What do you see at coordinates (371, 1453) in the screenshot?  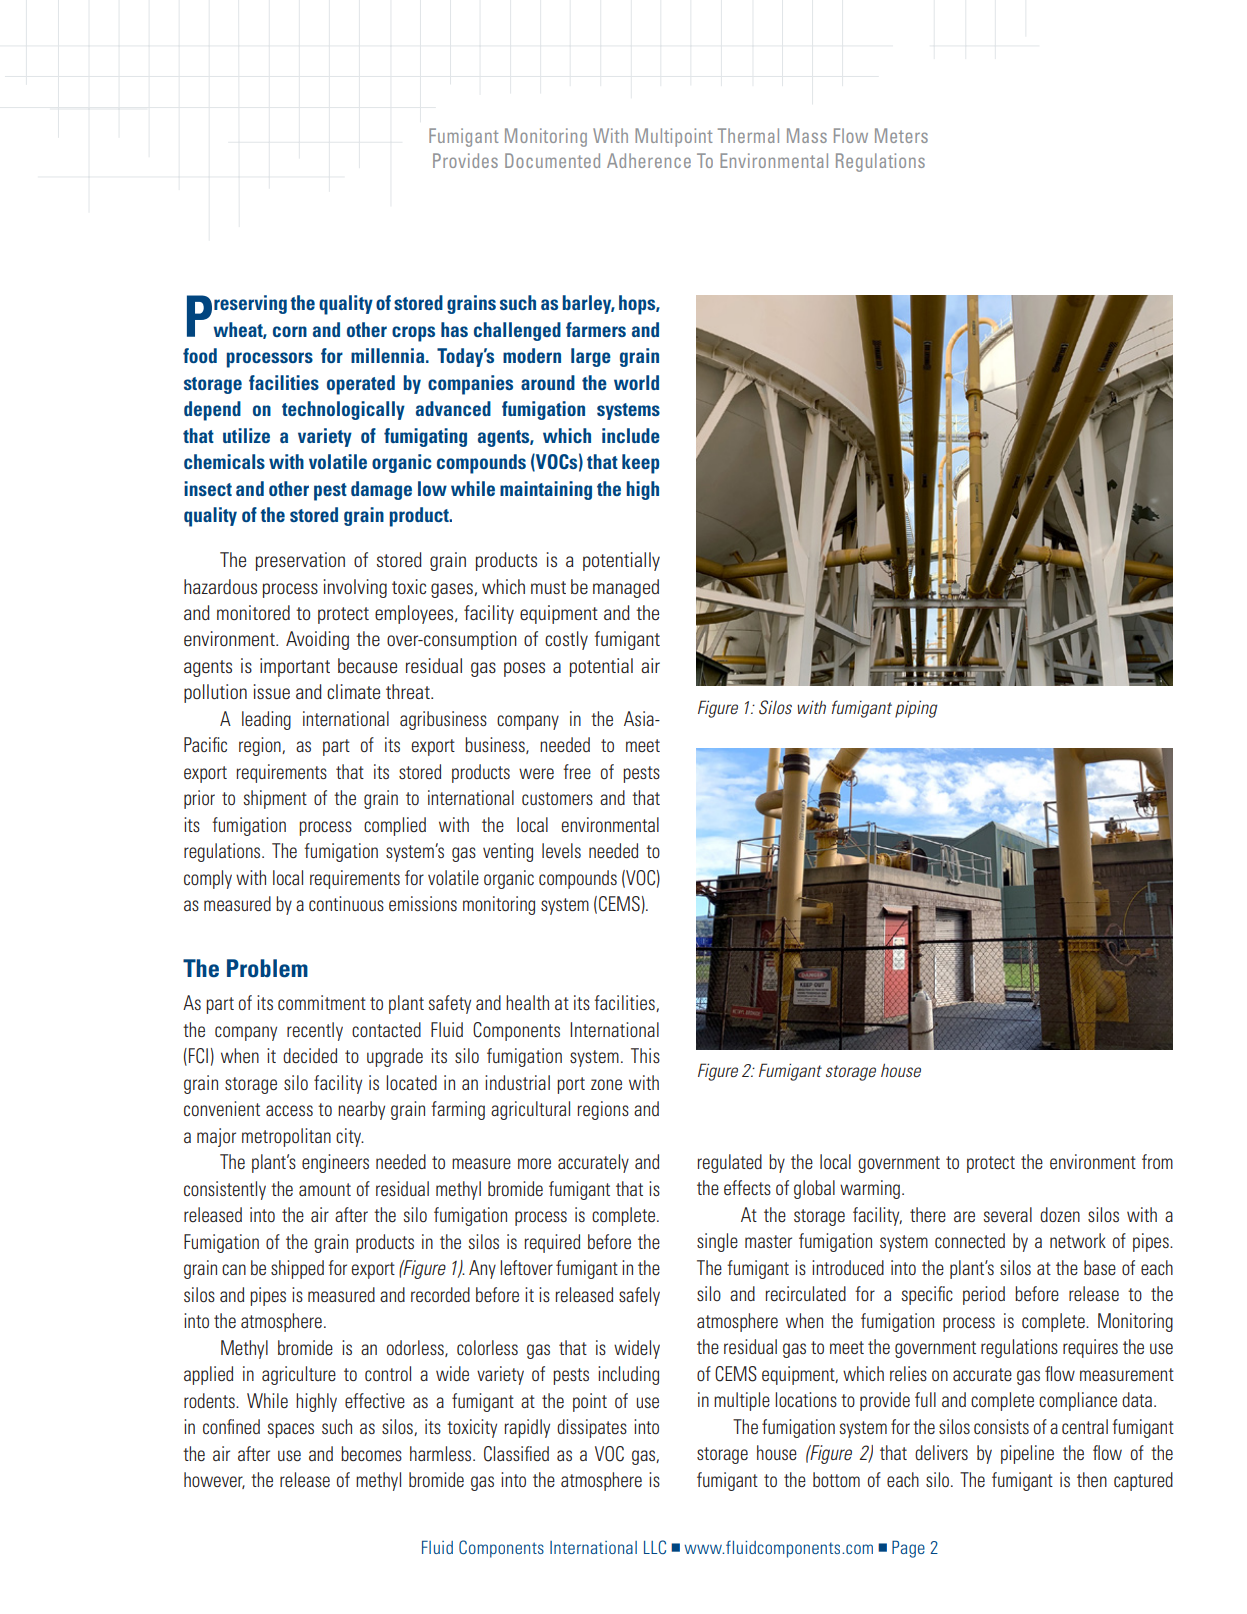 I see `becomes` at bounding box center [371, 1453].
